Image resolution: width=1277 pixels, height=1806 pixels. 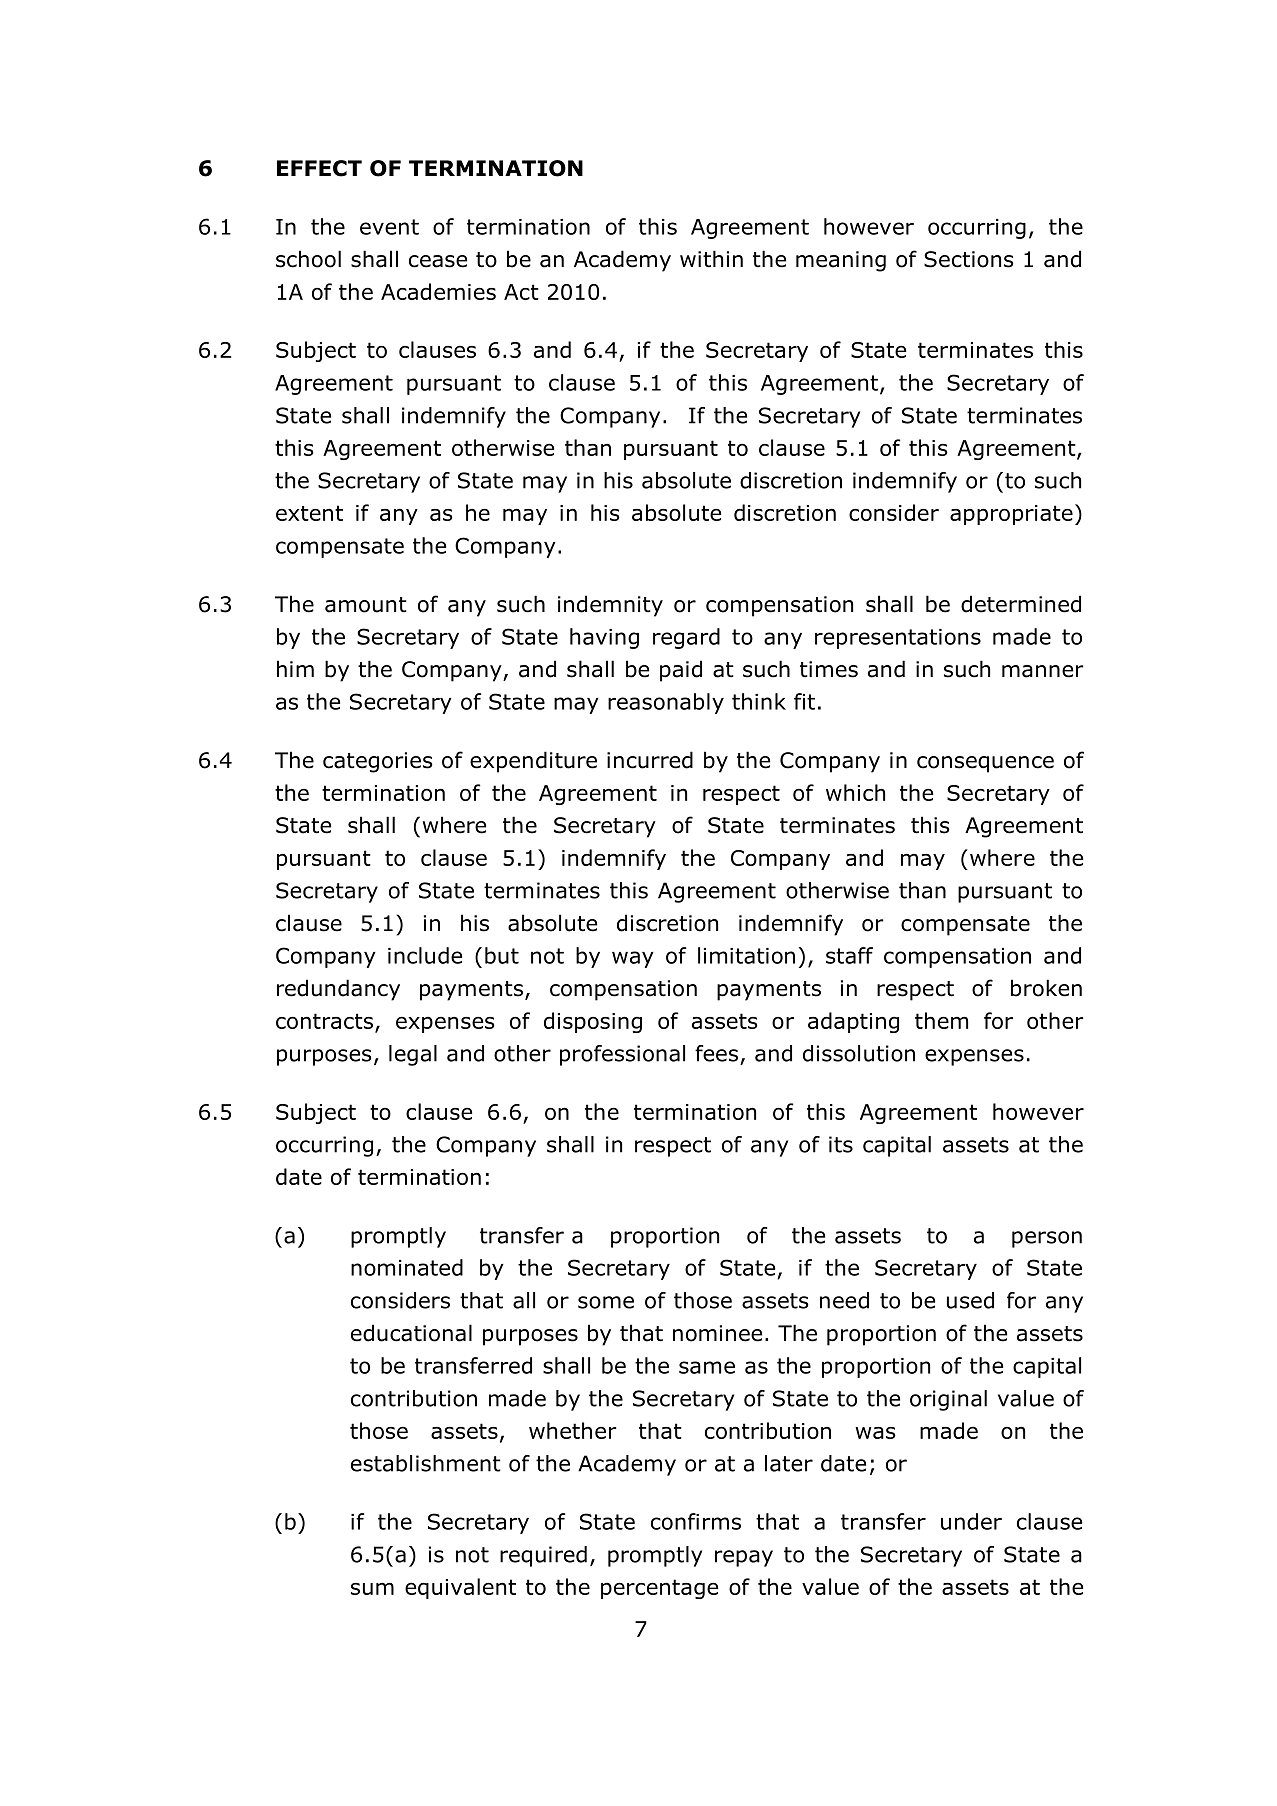 I want to click on include, so click(x=425, y=955).
